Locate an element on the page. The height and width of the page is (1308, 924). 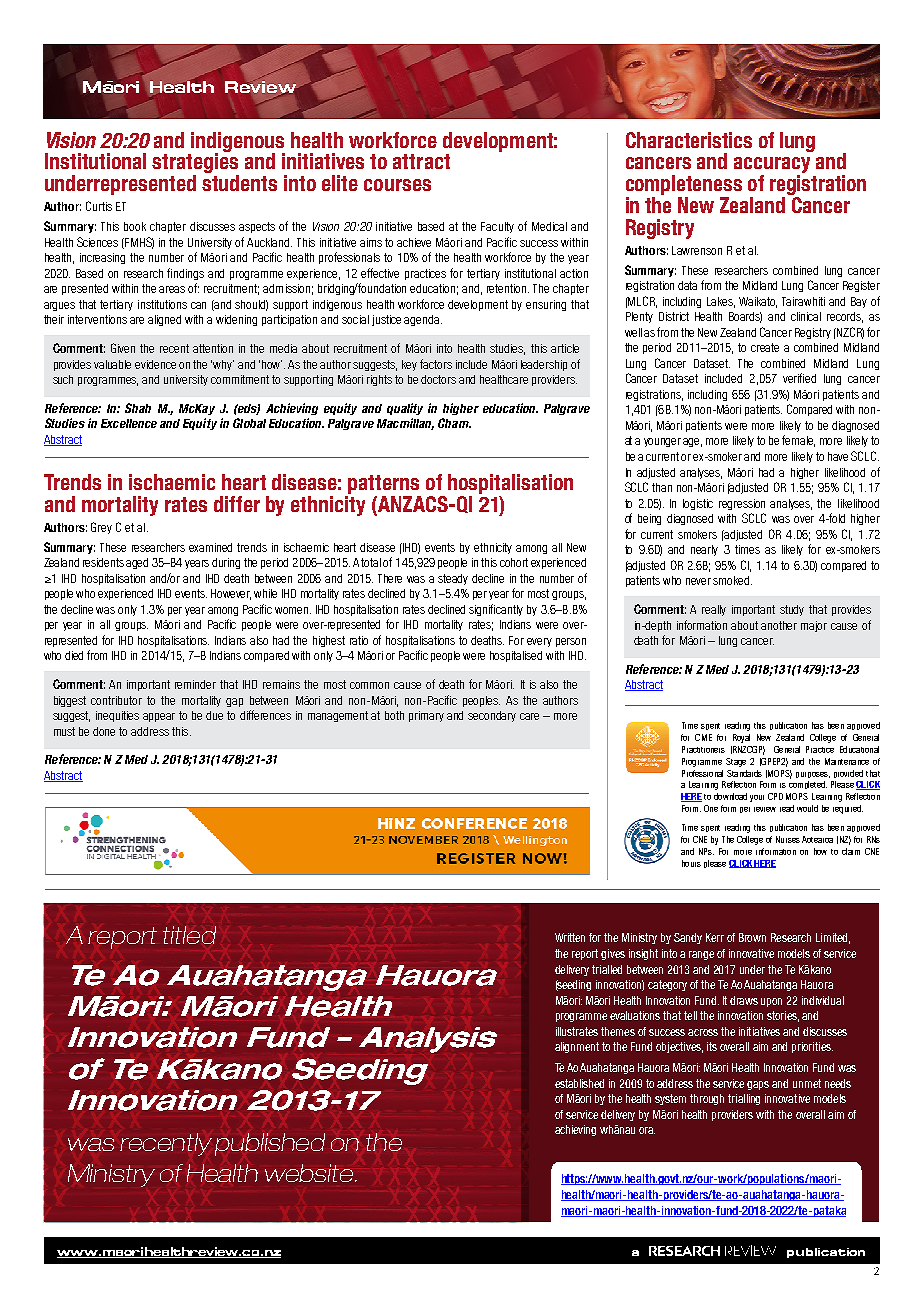
verified is located at coordinates (799, 378).
